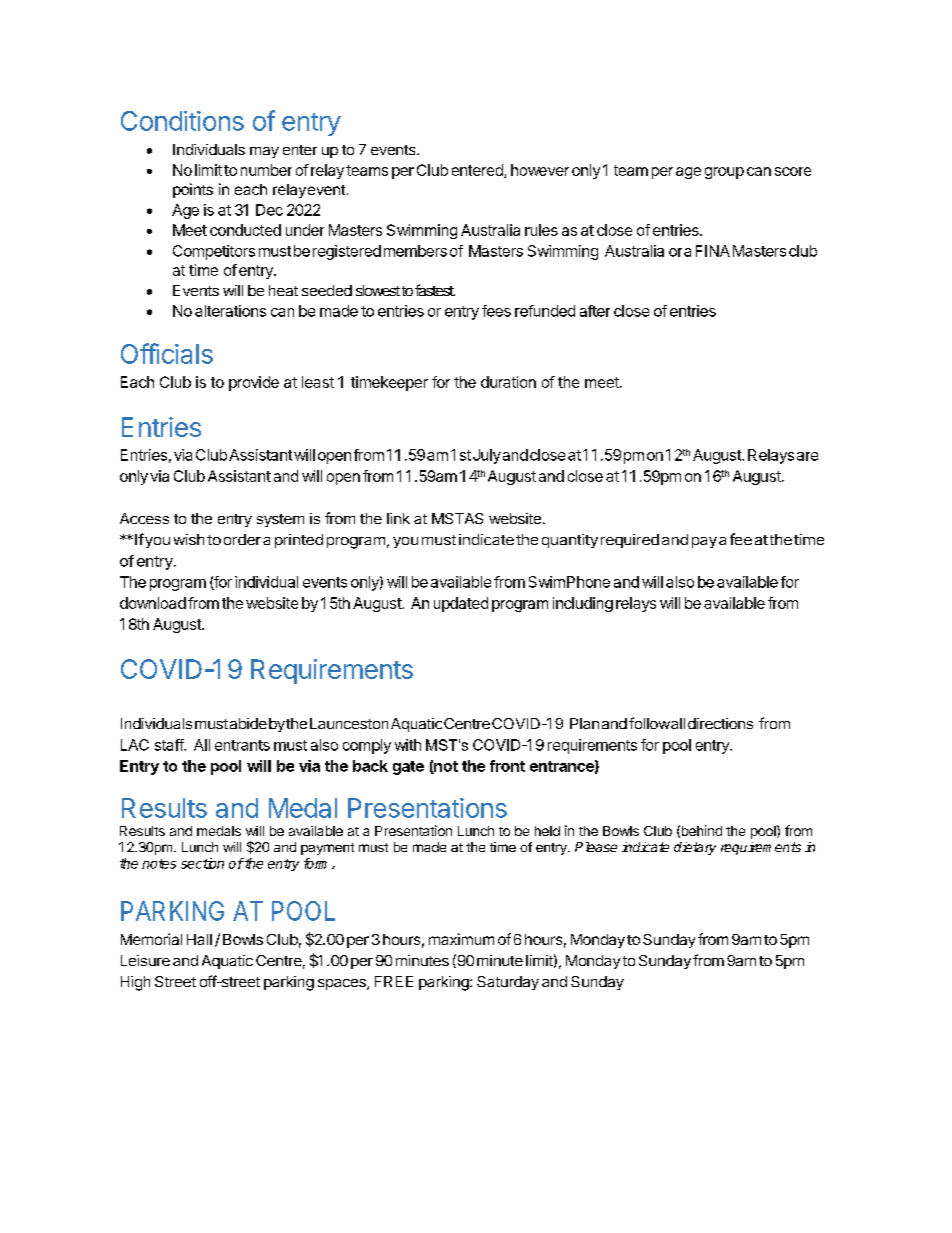  What do you see at coordinates (583, 604) in the screenshot?
I see `including` at bounding box center [583, 604].
